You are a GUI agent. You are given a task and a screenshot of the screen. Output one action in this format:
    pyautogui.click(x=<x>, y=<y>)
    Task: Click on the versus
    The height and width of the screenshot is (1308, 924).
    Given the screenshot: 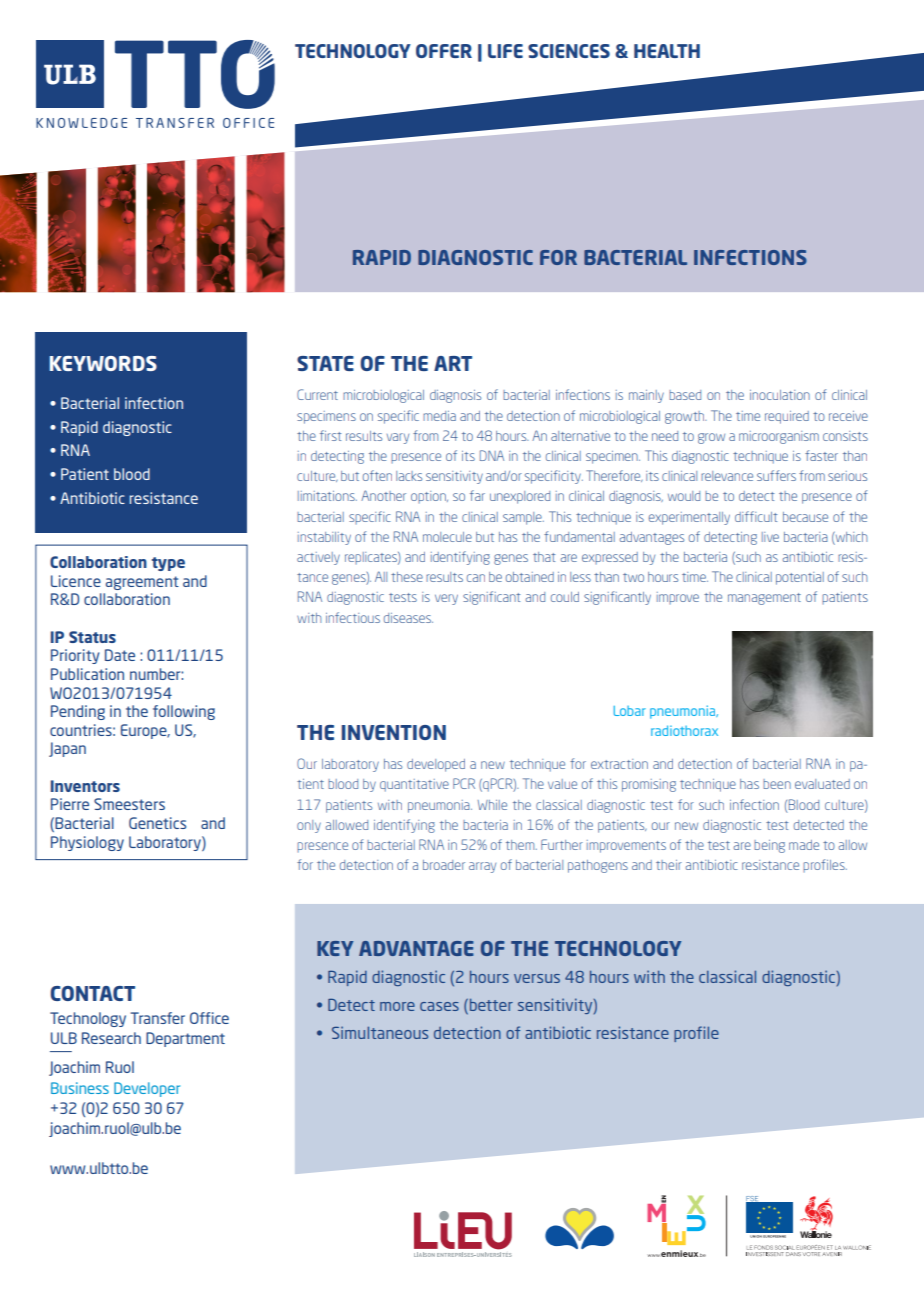 What is the action you would take?
    pyautogui.click(x=537, y=978)
